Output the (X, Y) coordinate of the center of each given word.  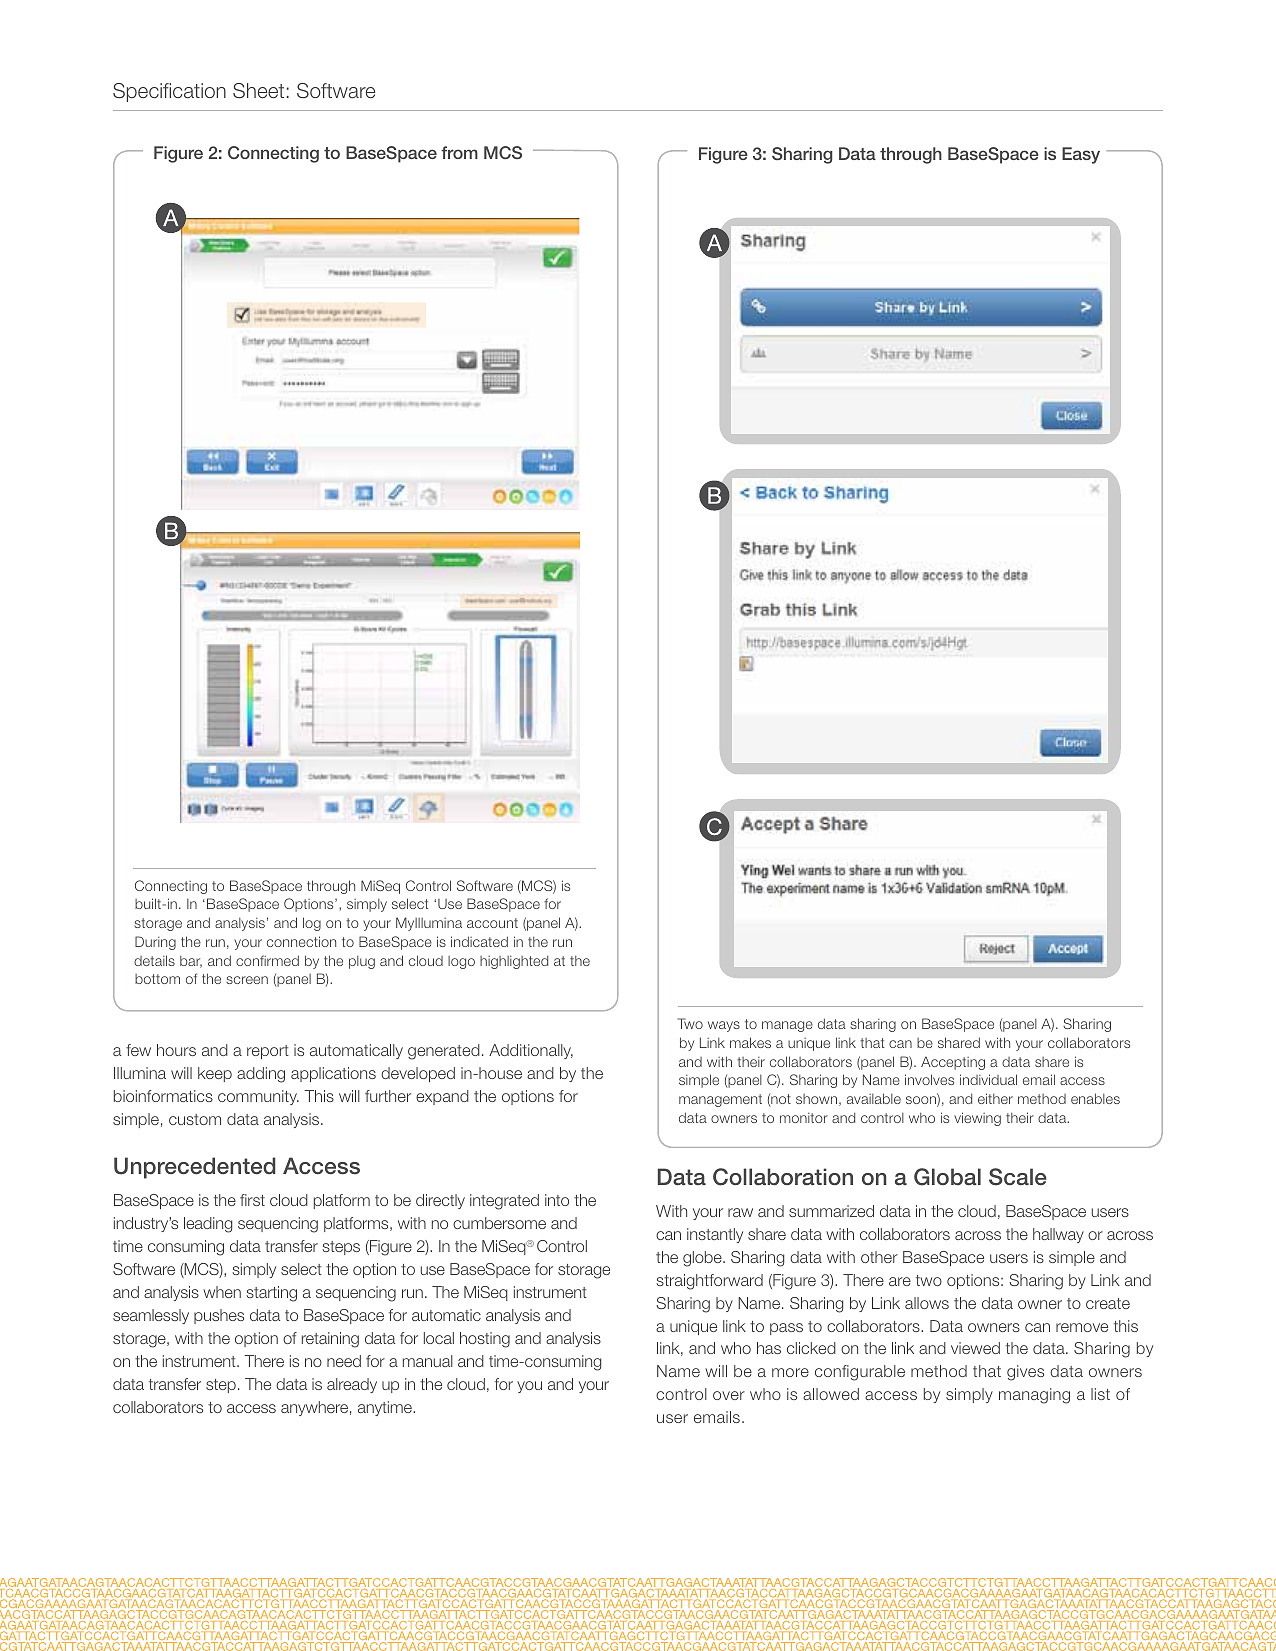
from (459, 152)
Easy (1081, 155)
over (729, 1395)
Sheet (258, 91)
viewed (975, 1348)
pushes (219, 1316)
